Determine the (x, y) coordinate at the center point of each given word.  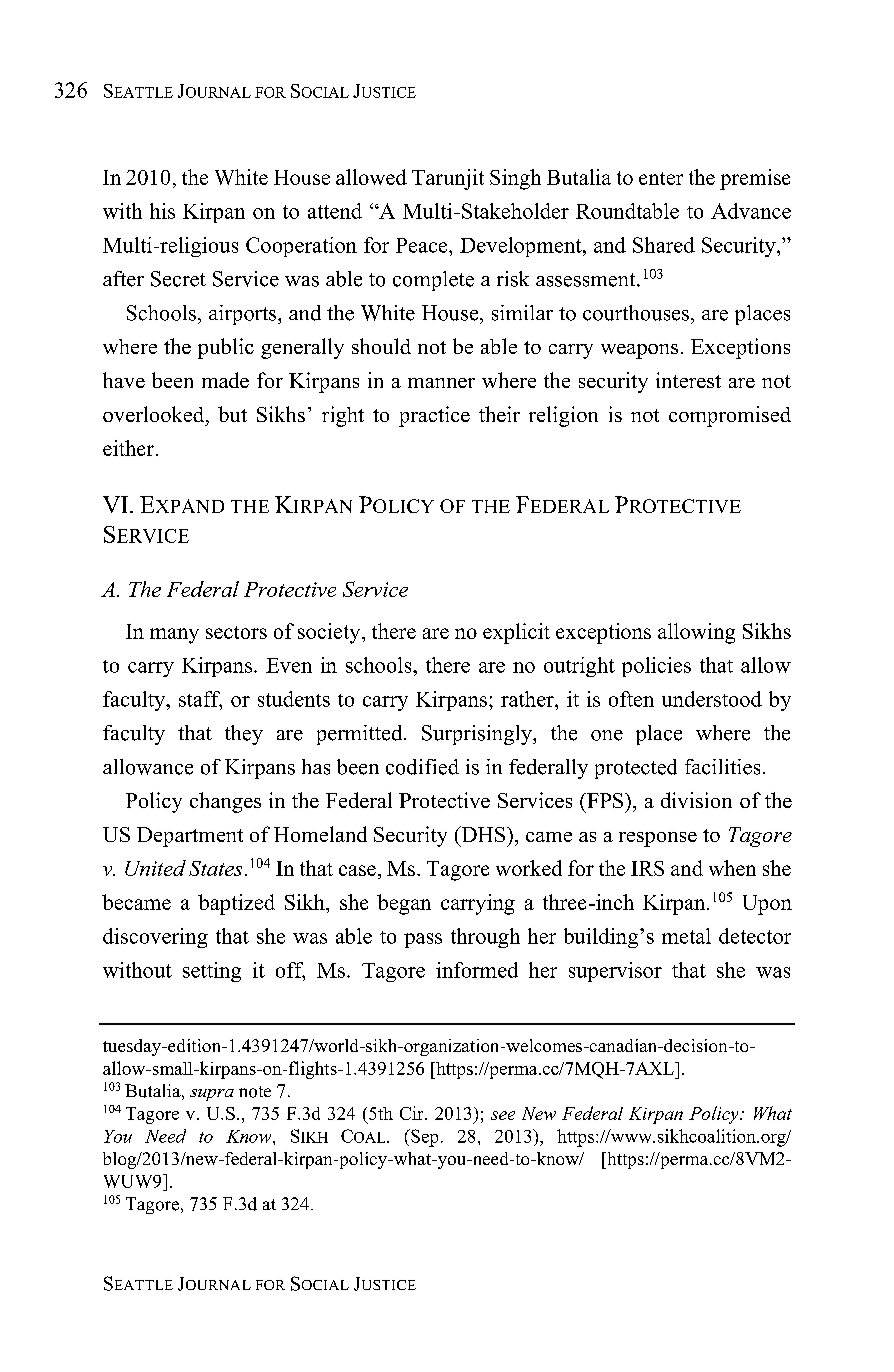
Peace (423, 245)
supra (212, 1095)
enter (661, 178)
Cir (413, 1113)
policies (656, 667)
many (174, 636)
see (503, 1115)
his (162, 211)
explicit (516, 633)
